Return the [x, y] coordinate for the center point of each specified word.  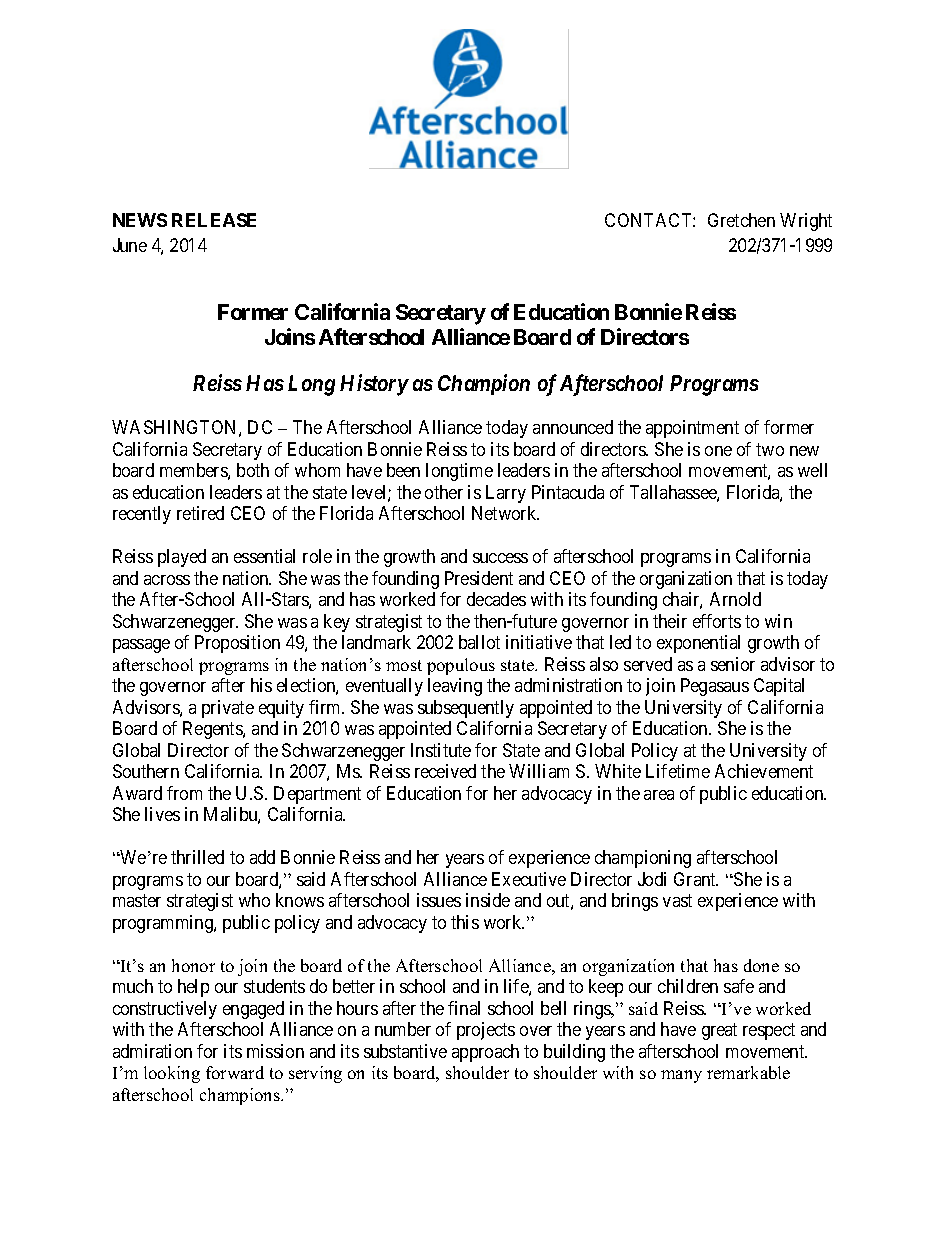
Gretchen [741, 220]
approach [485, 1053]
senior [733, 664]
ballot [479, 642]
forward [235, 1072]
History [374, 385]
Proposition [237, 644]
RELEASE [214, 220]
